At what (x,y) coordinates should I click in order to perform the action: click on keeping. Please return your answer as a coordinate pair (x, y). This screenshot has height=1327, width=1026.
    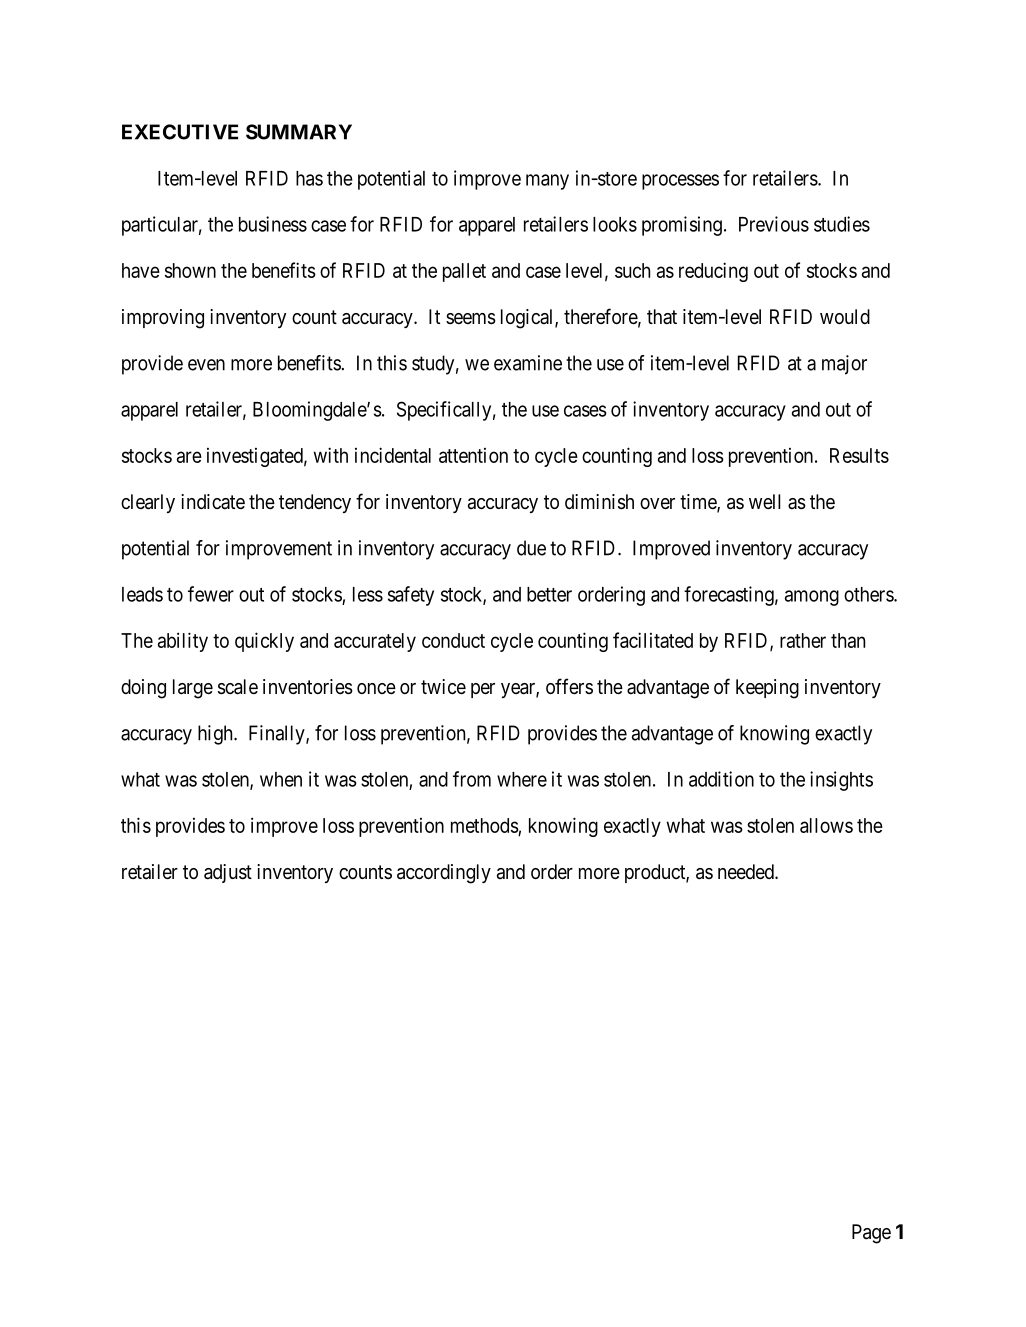
    Looking at the image, I should click on (767, 689).
